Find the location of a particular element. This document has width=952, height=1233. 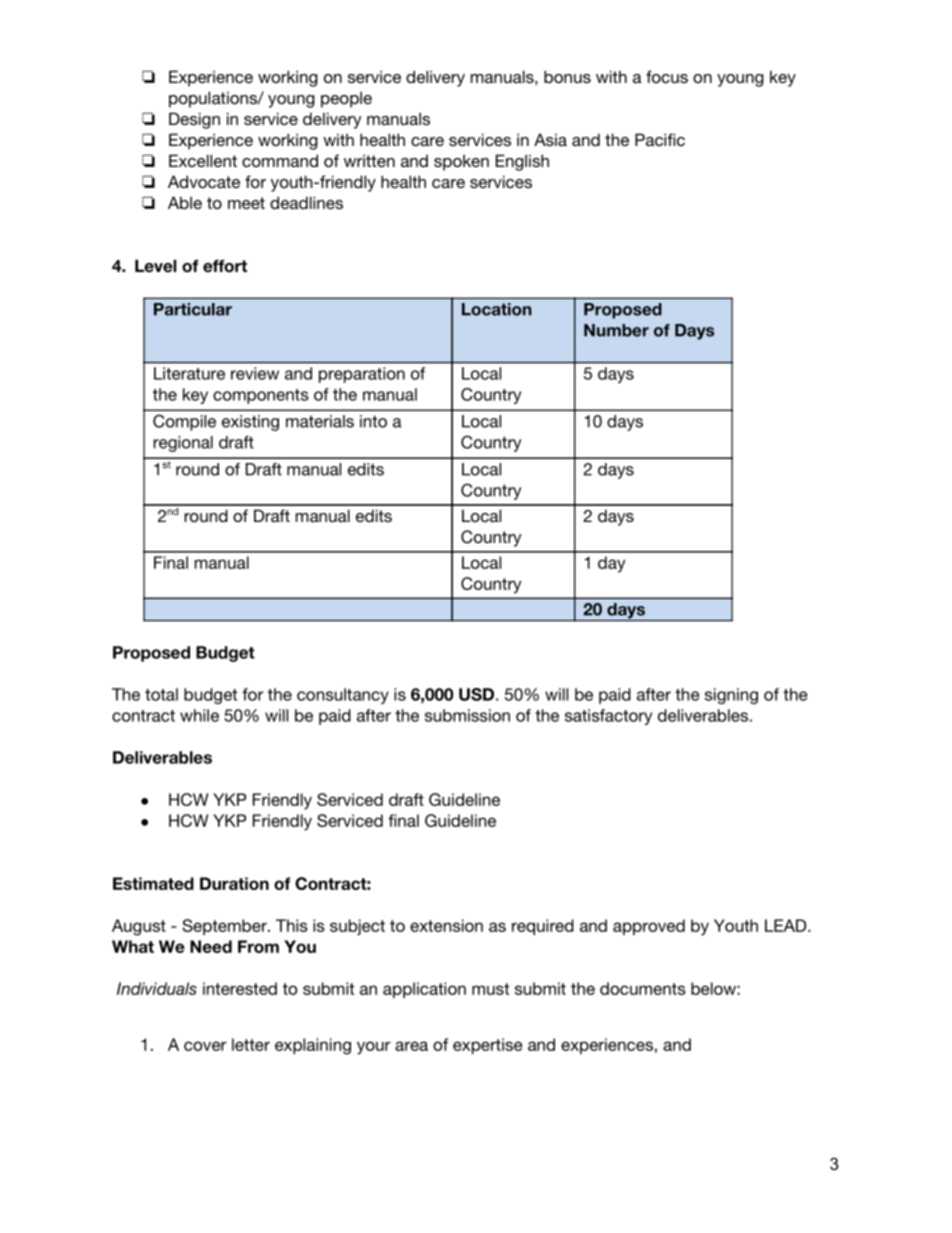

cover is located at coordinates (205, 1046).
